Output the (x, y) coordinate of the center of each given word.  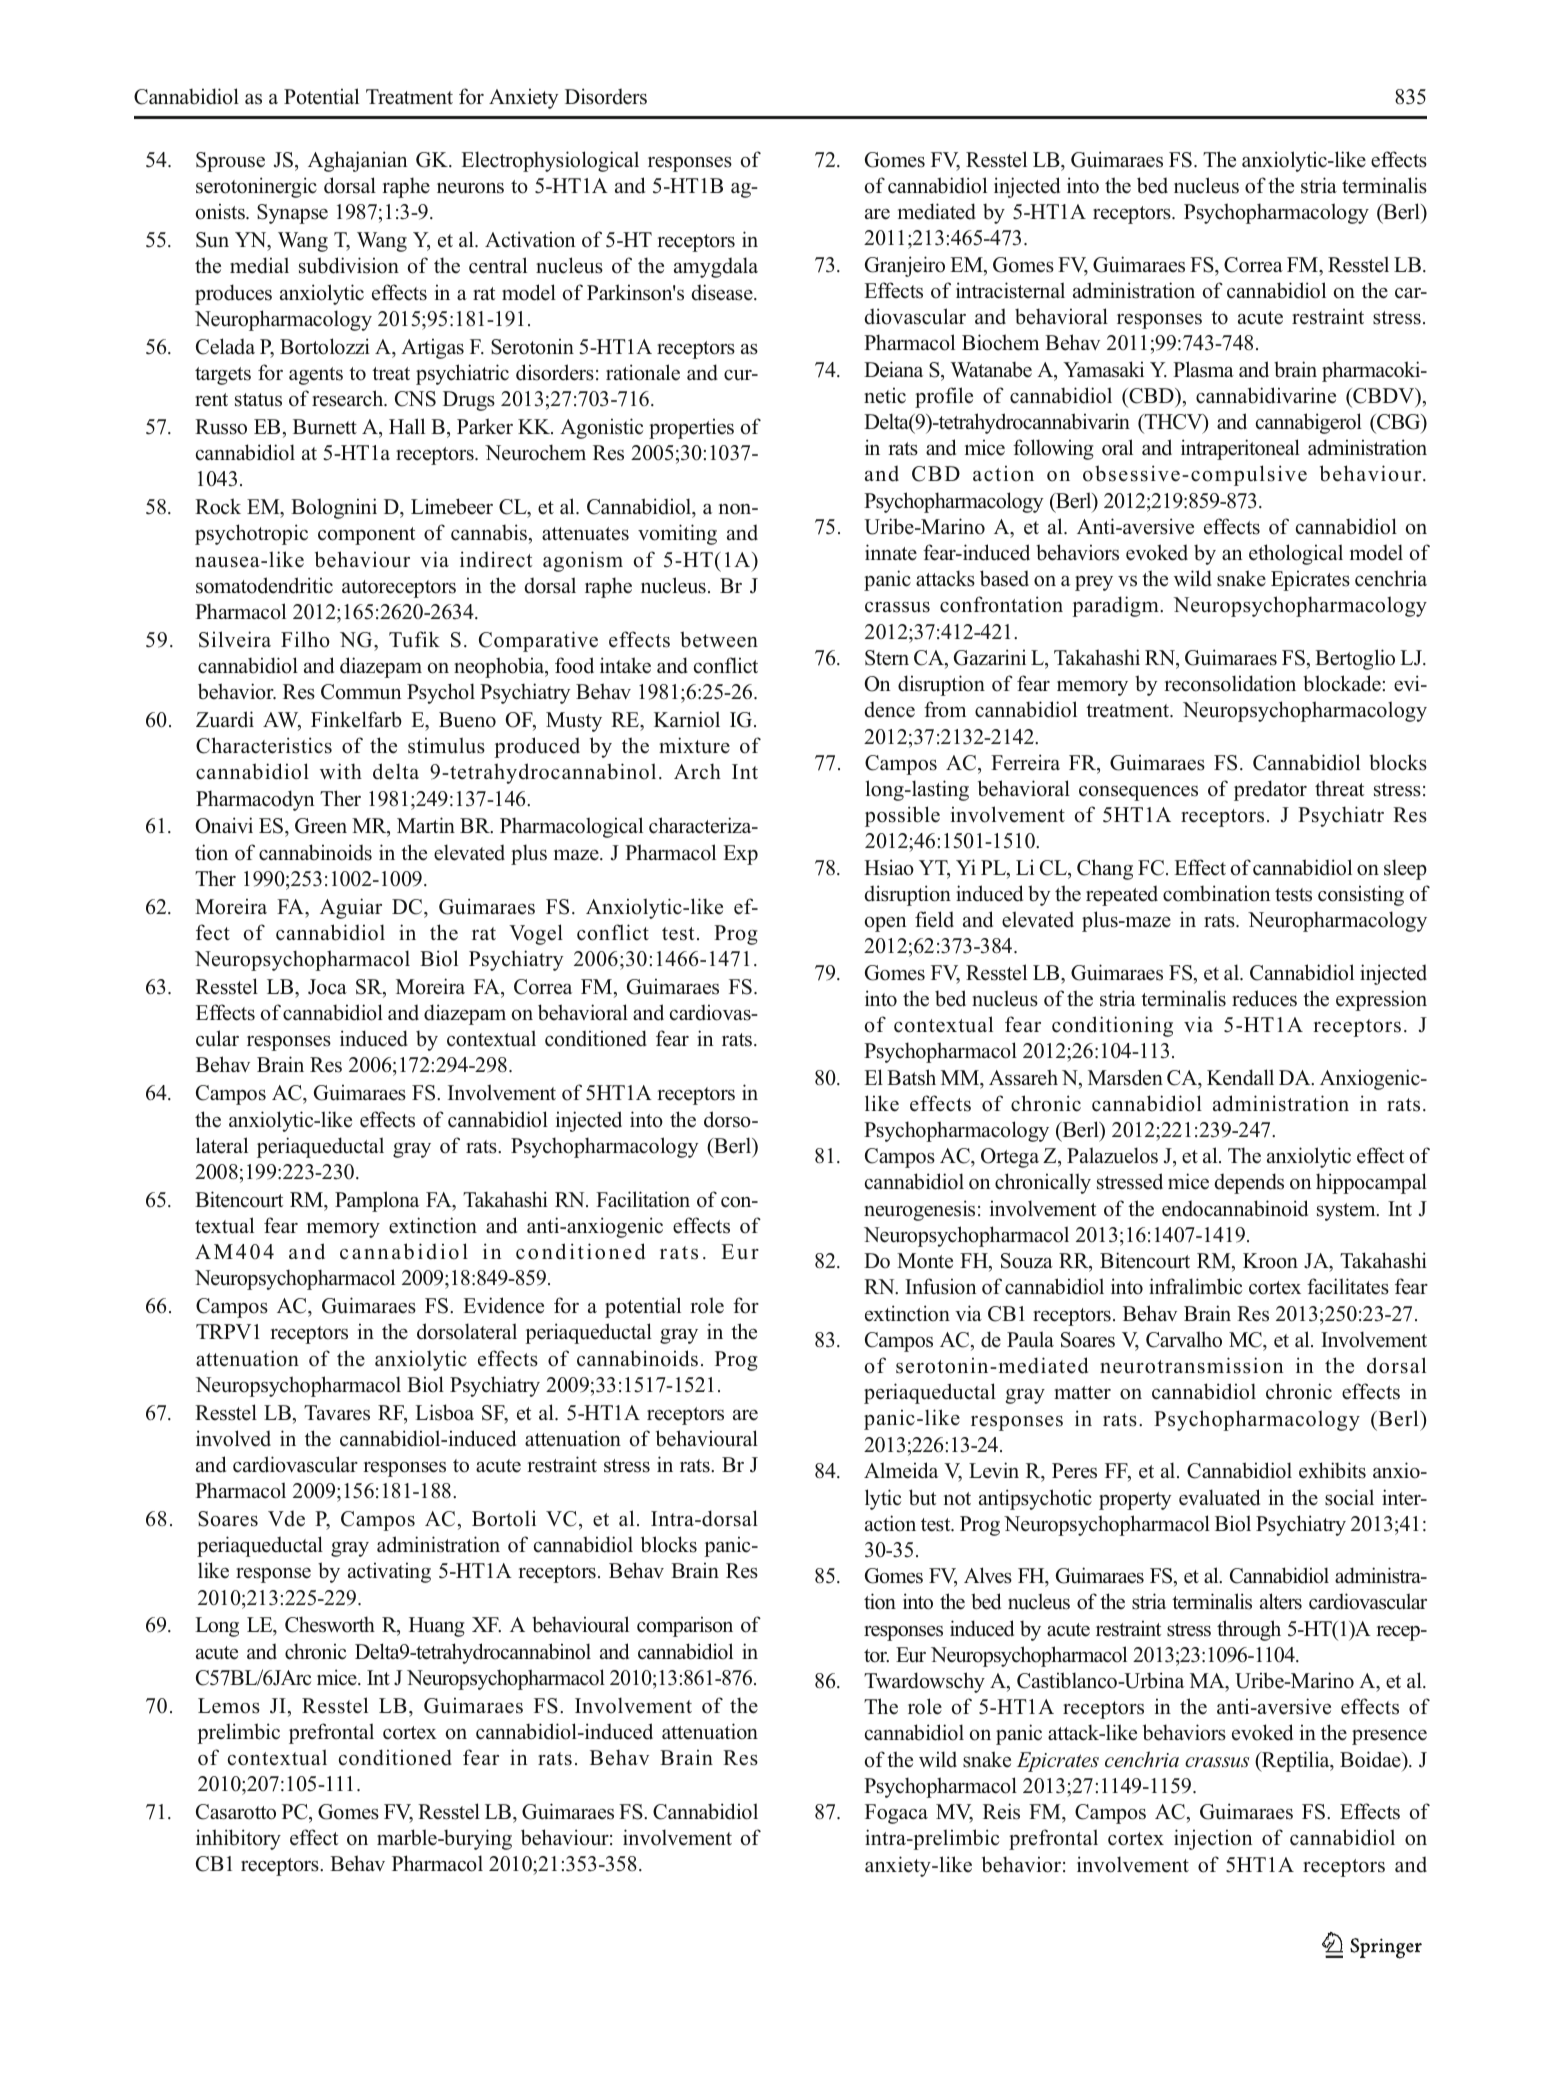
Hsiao (889, 867)
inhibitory (238, 1839)
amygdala (716, 267)
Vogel (536, 934)
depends (1249, 1183)
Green (321, 826)
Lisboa (444, 1412)
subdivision (349, 265)
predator (1270, 790)
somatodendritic (264, 585)
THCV (1173, 423)
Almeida (901, 1470)
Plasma (1203, 369)
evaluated (1219, 1497)
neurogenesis (919, 1210)
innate (891, 552)
